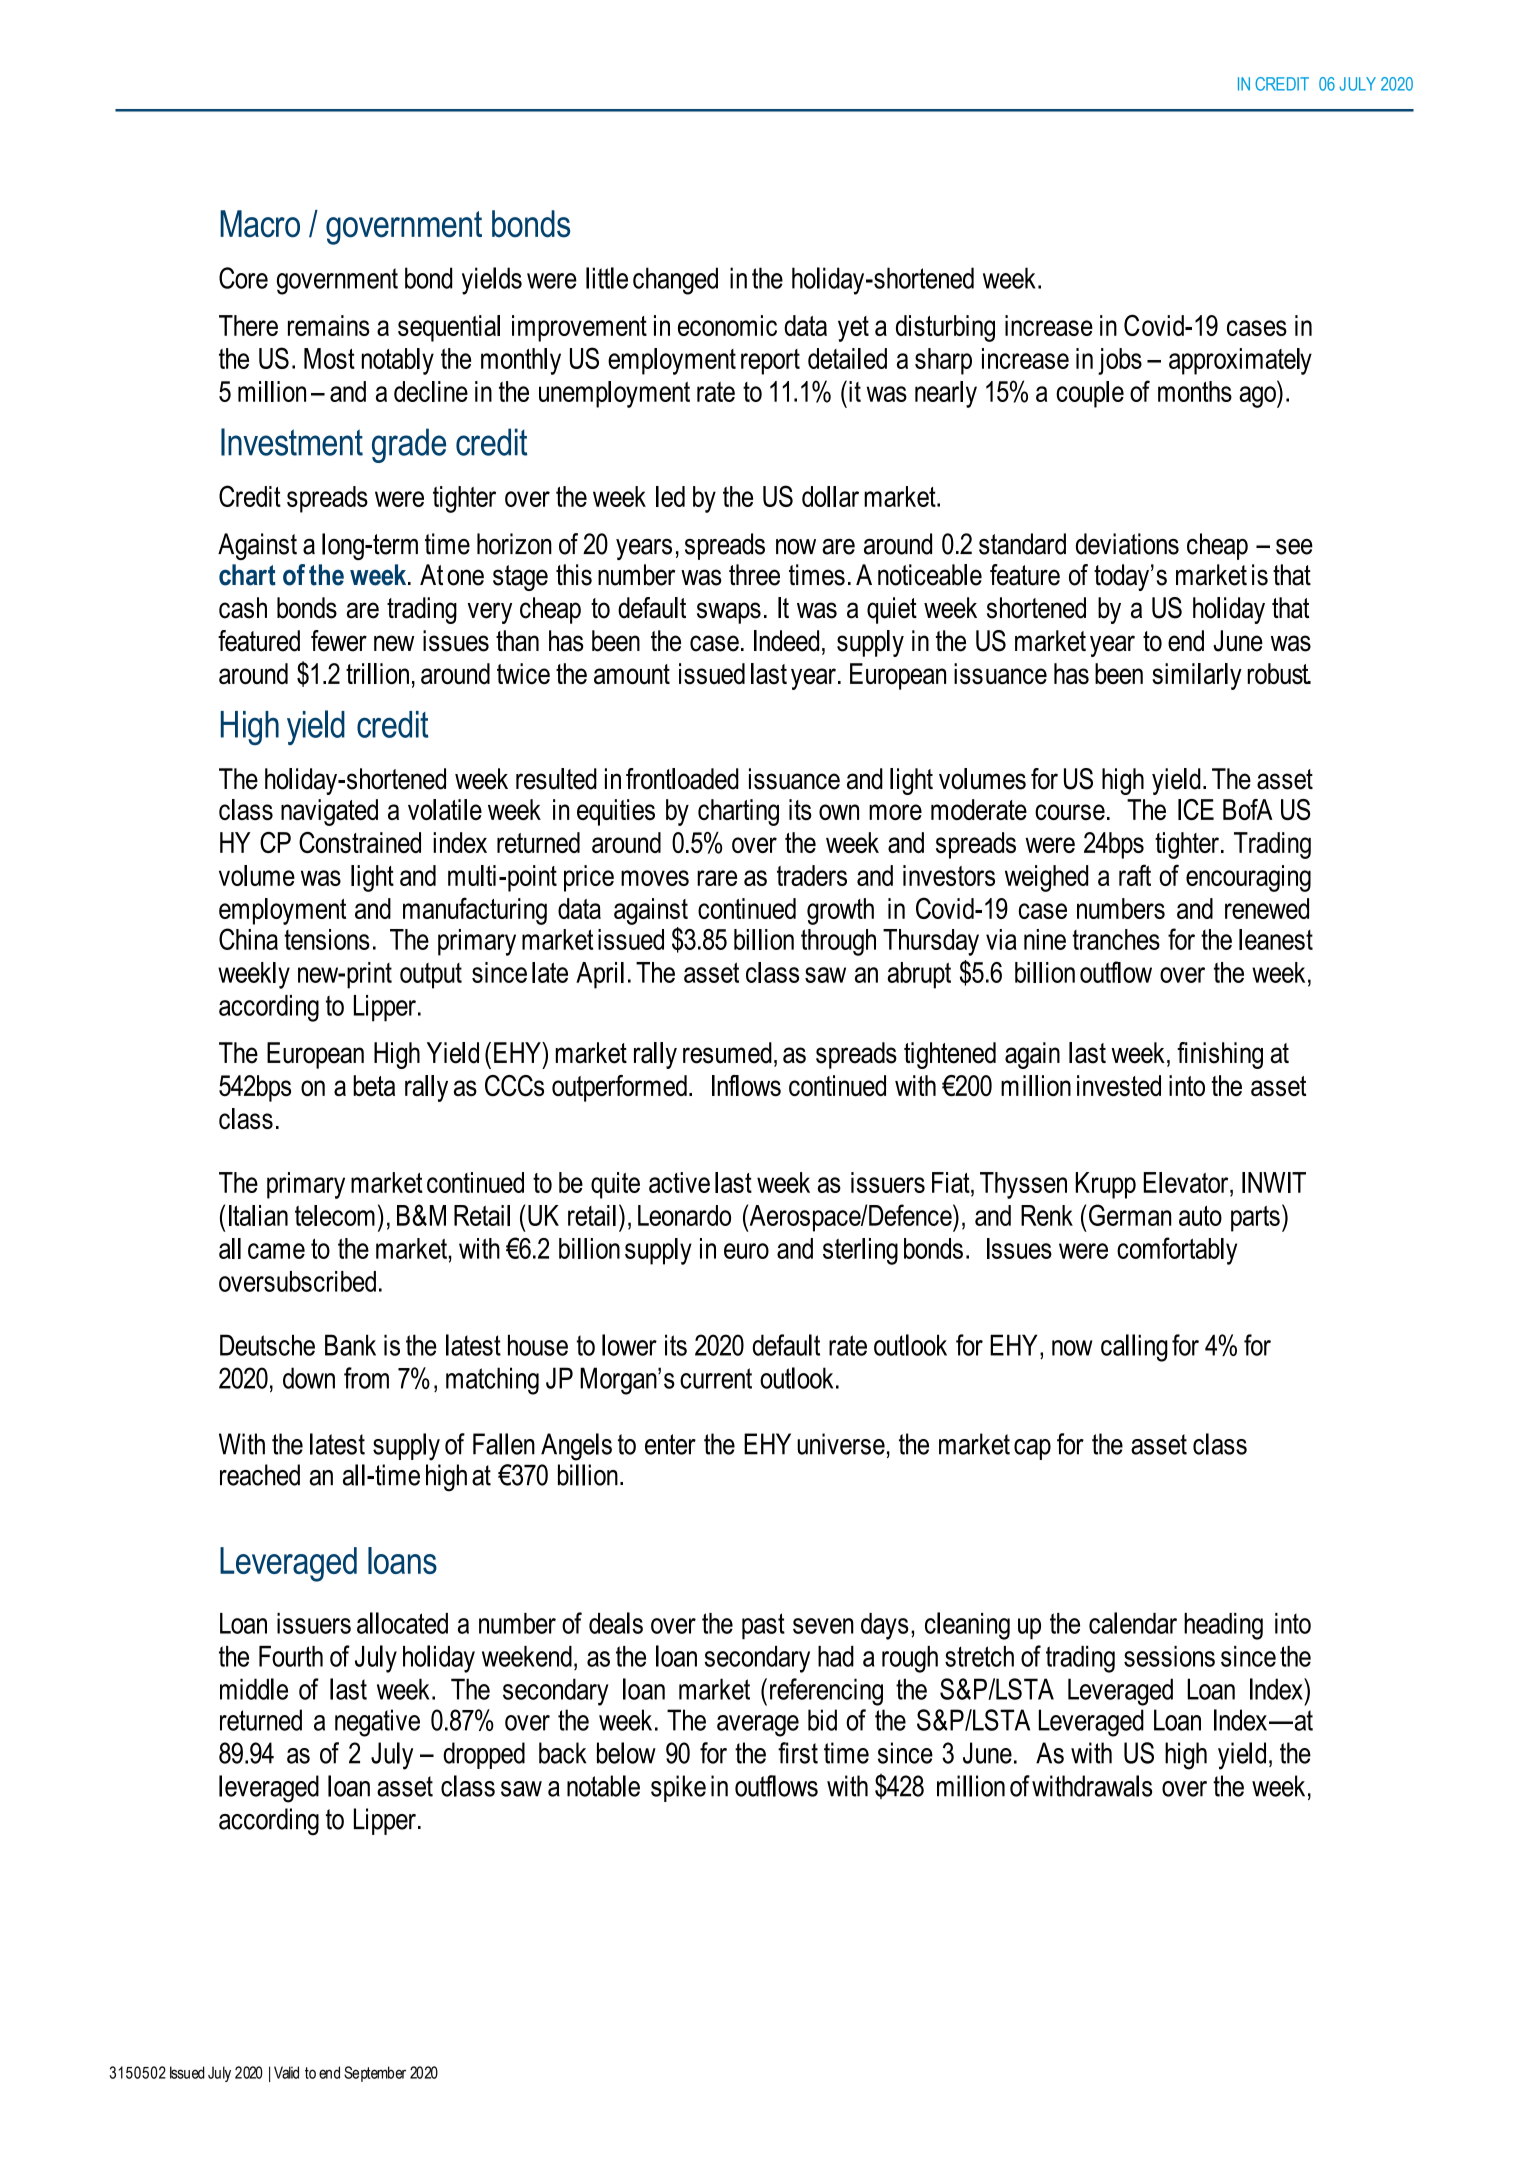 Image resolution: width=1531 pixels, height=2167 pixels. What do you see at coordinates (1120, 361) in the screenshot?
I see `jobs` at bounding box center [1120, 361].
